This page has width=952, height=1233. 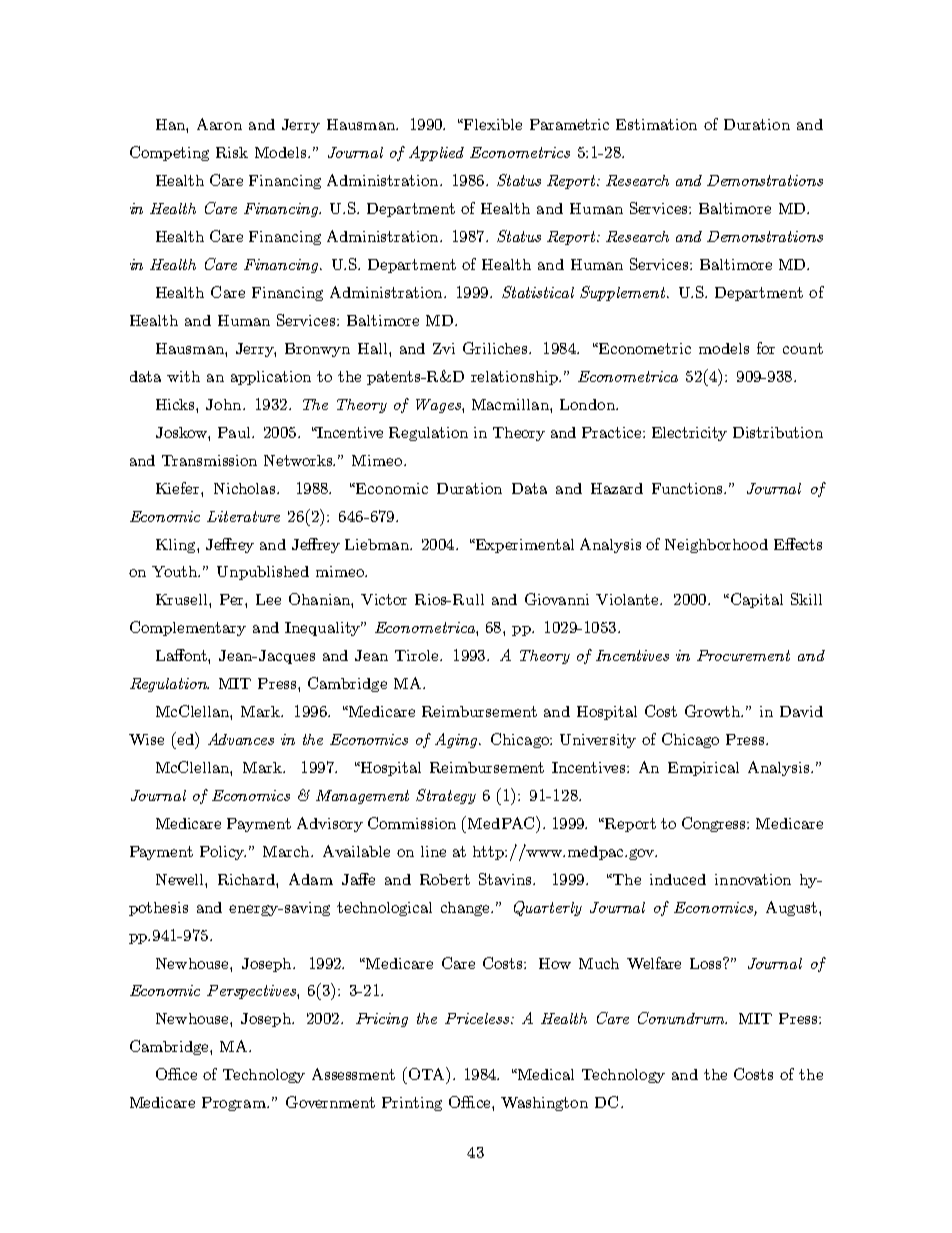 What do you see at coordinates (755, 600) in the page?
I see `Capital` at bounding box center [755, 600].
